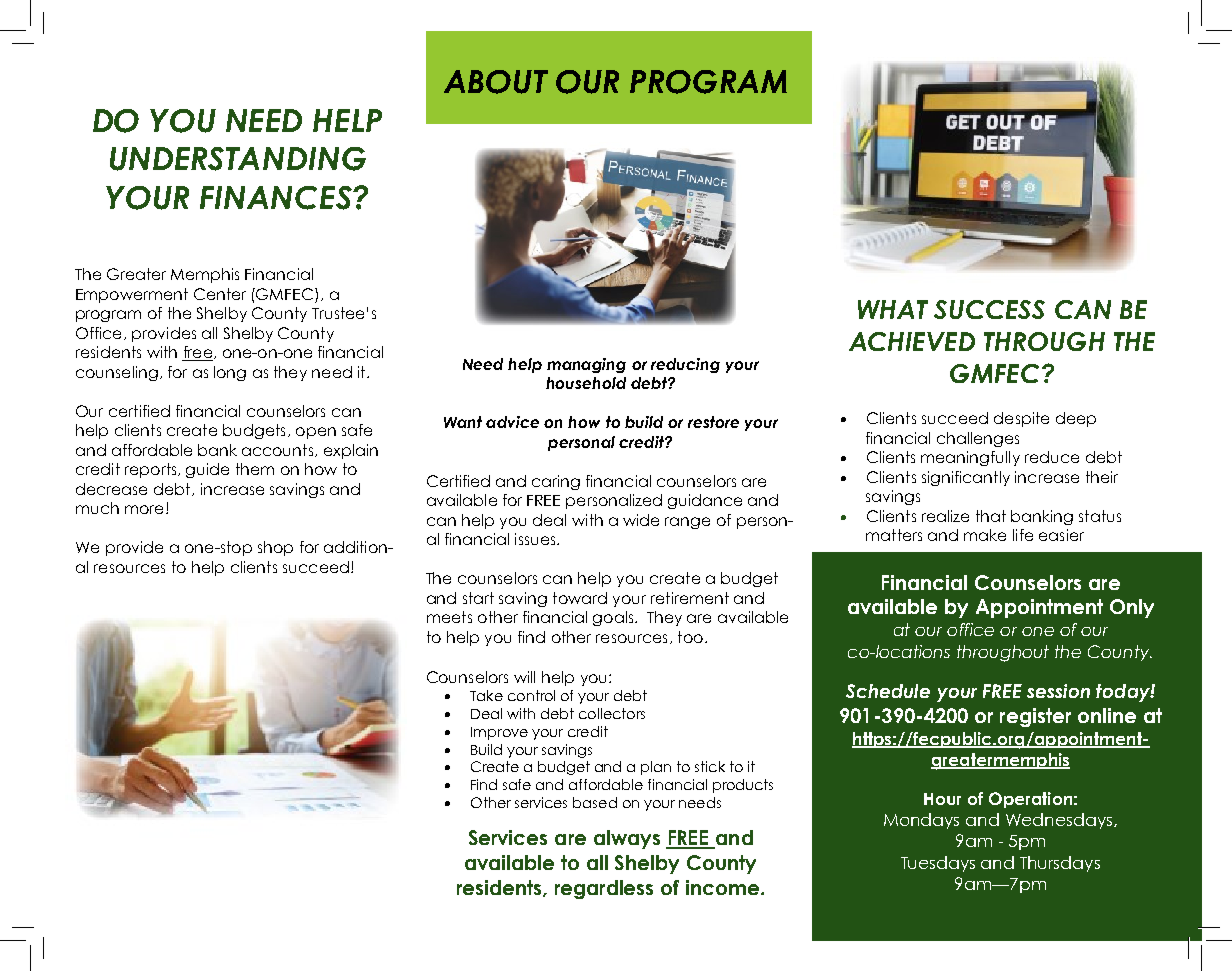  Describe the element at coordinates (496, 82) in the screenshot. I see `ABOUT` at that location.
